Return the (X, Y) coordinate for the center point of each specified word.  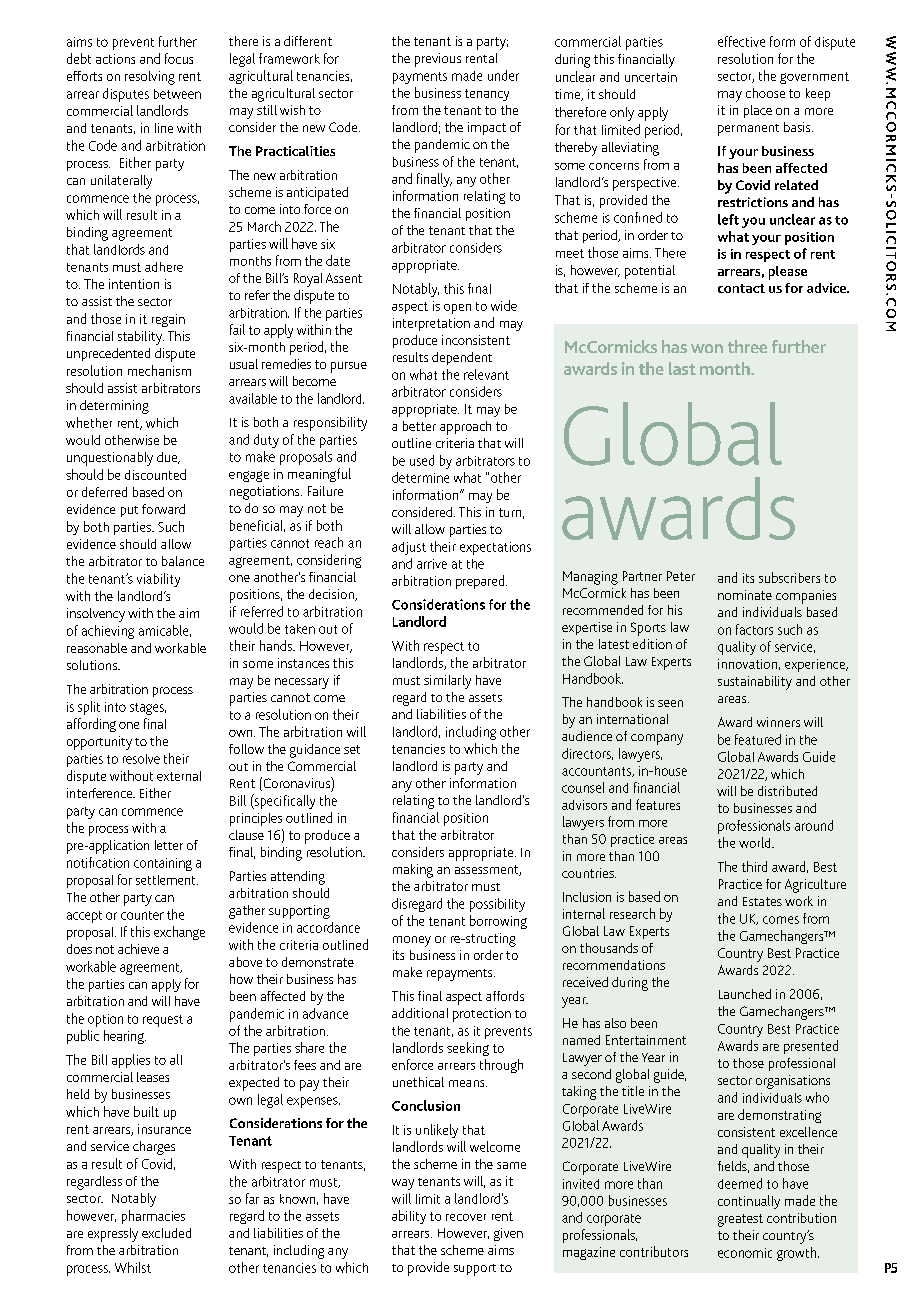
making (413, 871)
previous (438, 60)
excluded (166, 1233)
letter (169, 845)
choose (765, 93)
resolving (150, 78)
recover (466, 1217)
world (756, 842)
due (168, 458)
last (682, 368)
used (422, 460)
